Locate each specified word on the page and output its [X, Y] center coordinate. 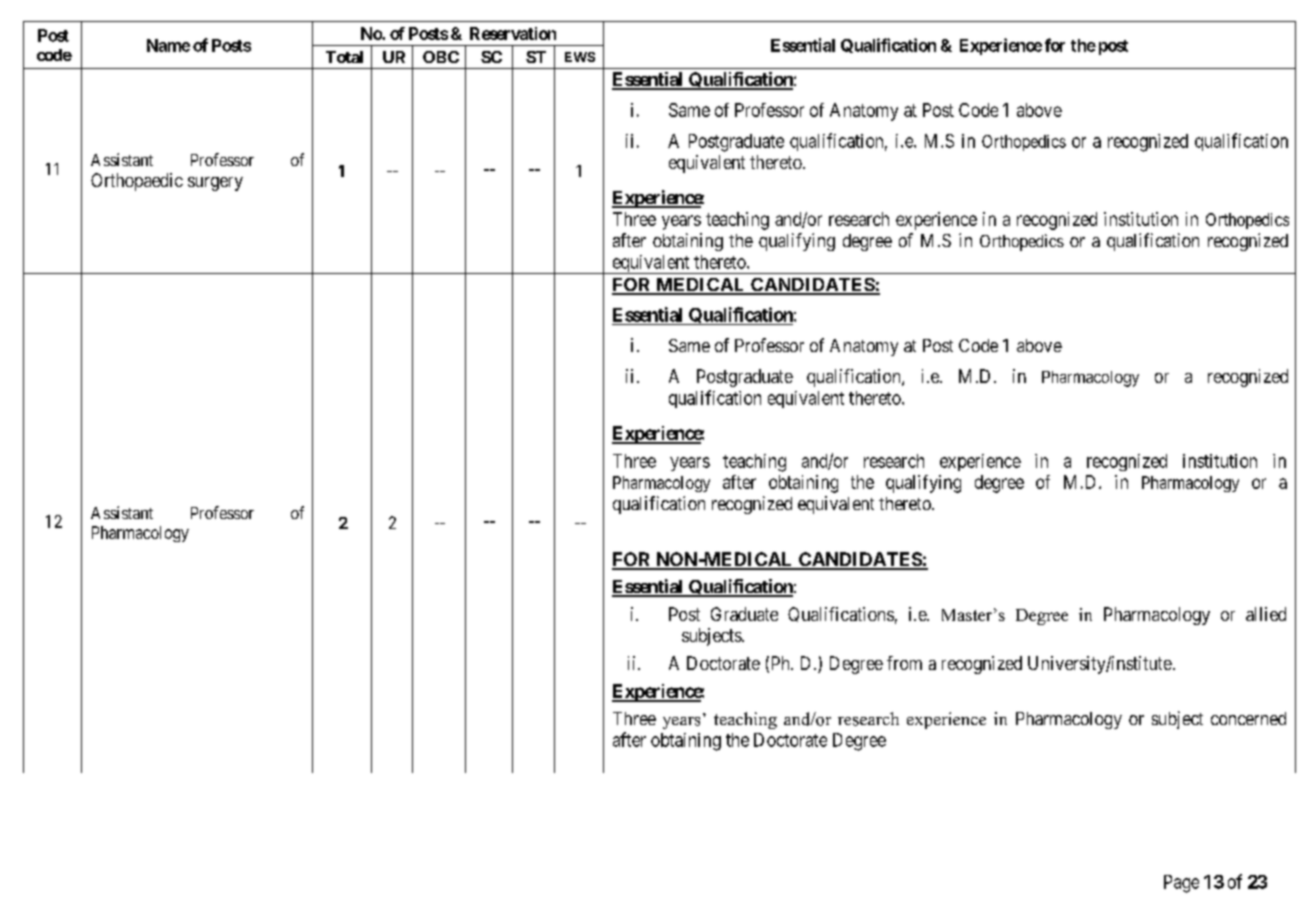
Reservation [513, 33]
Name [168, 45]
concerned [1248, 718]
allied [1266, 614]
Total [344, 57]
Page [1181, 884]
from [904, 663]
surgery [215, 184]
